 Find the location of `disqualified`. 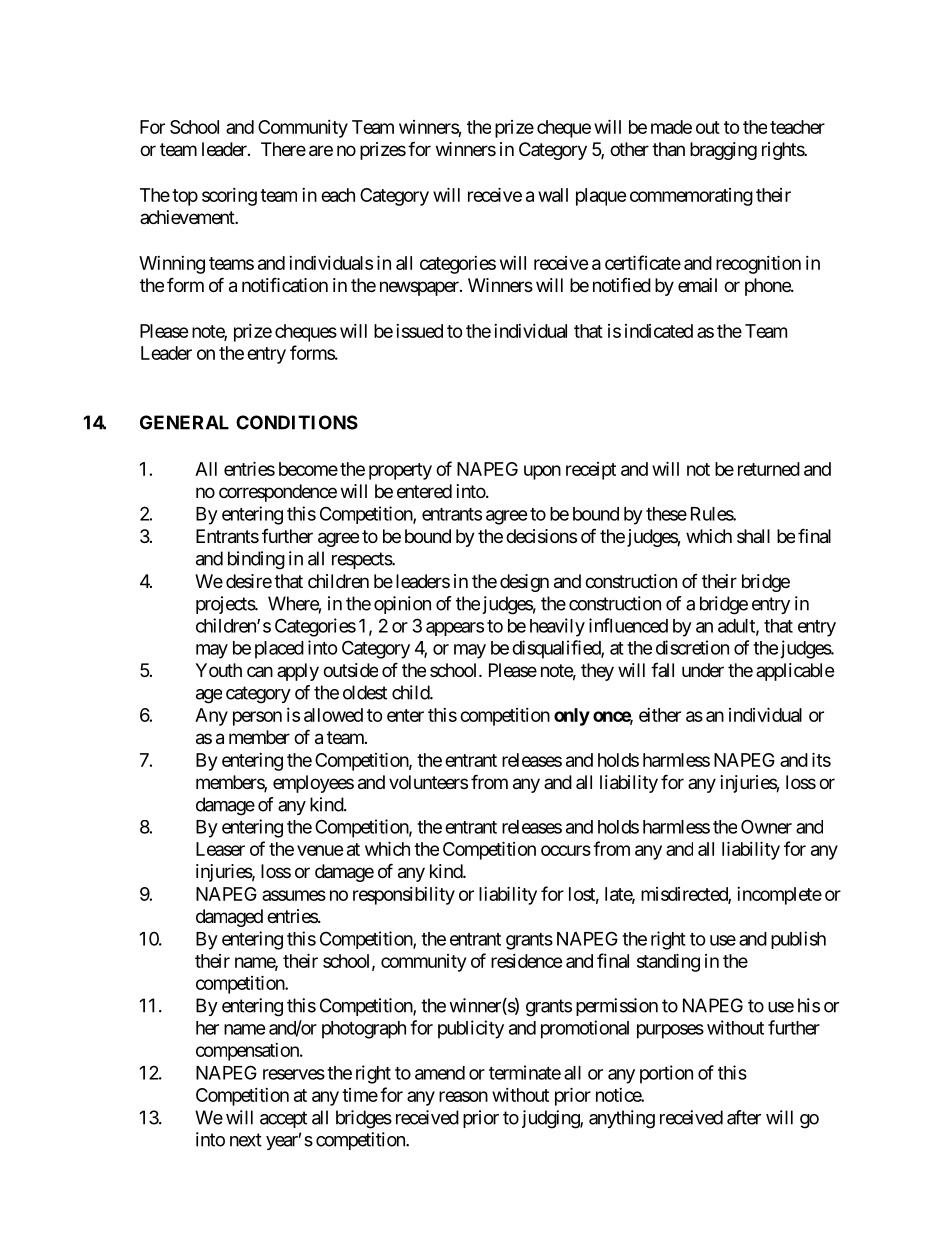

disqualified is located at coordinates (557, 649).
